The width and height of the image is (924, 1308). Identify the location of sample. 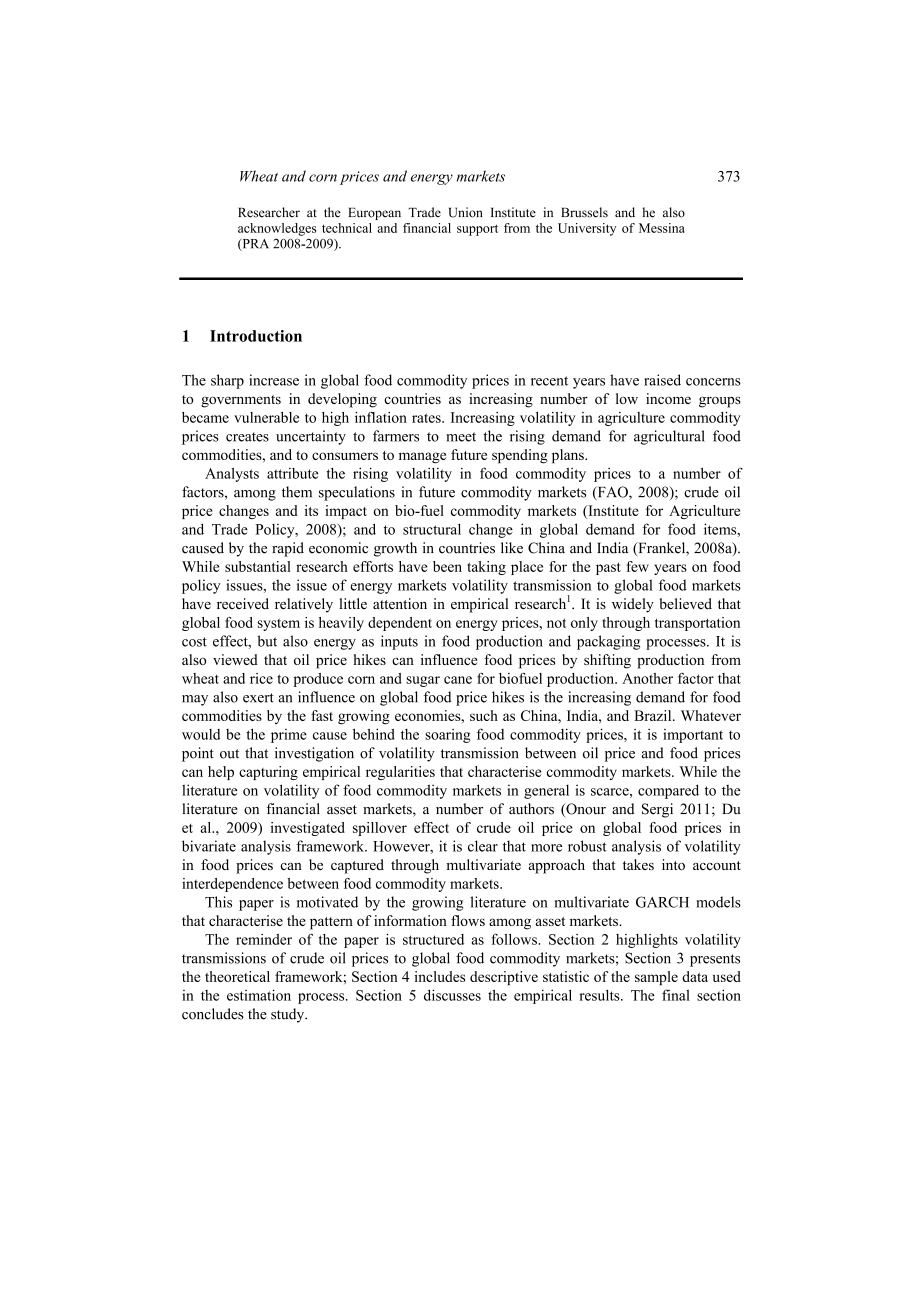
(656, 978).
